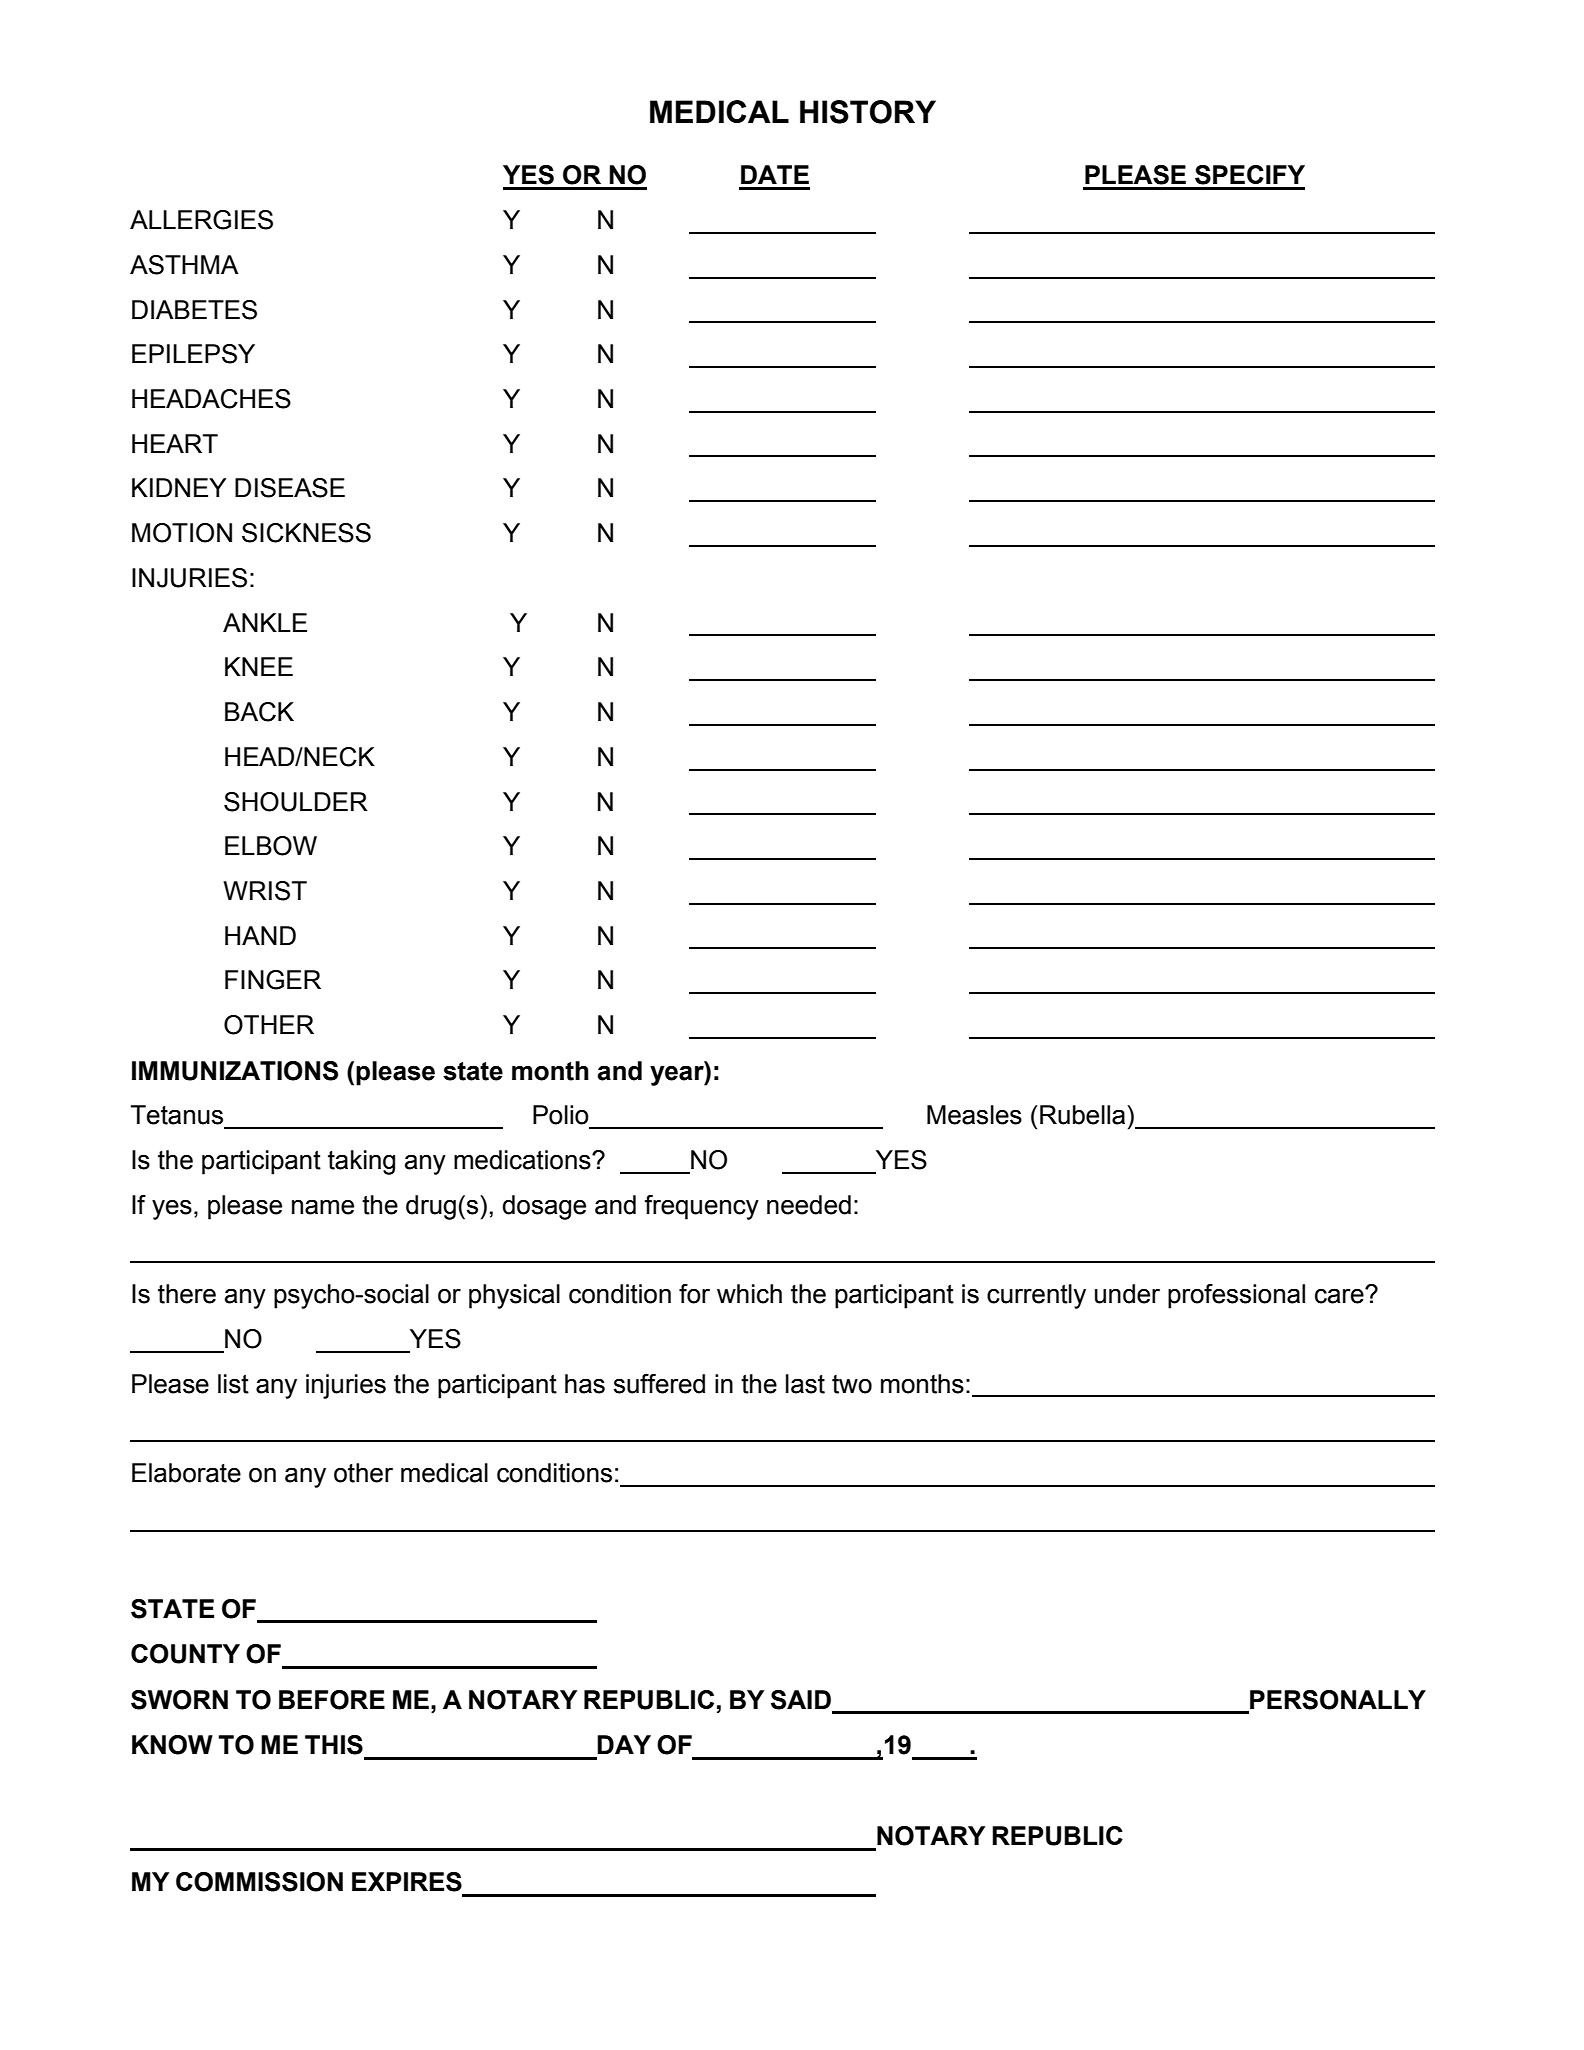 The width and height of the document is (1584, 2050). I want to click on COMMISSION, so click(259, 1882).
